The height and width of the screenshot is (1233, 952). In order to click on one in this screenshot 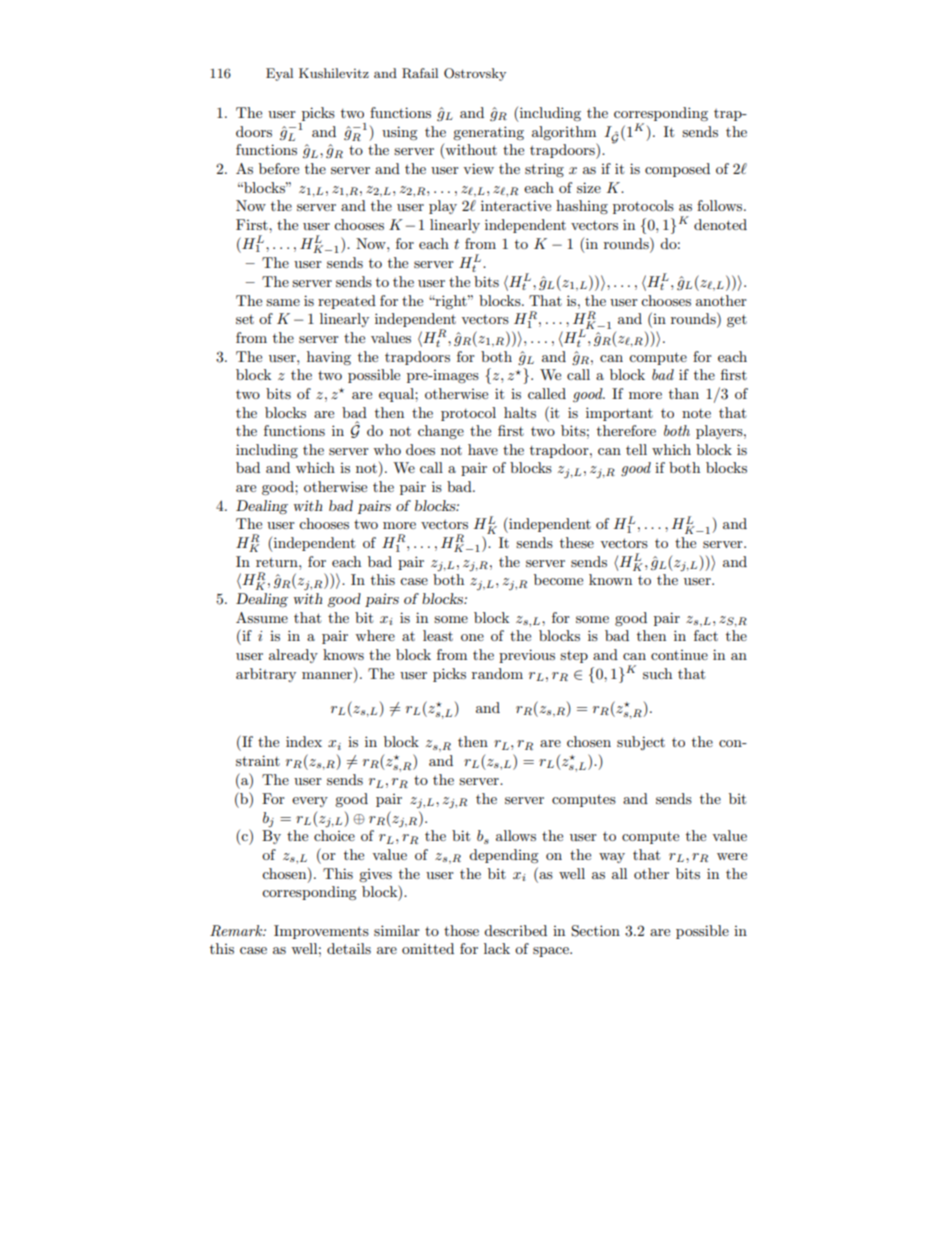, I will do `click(472, 637)`.
